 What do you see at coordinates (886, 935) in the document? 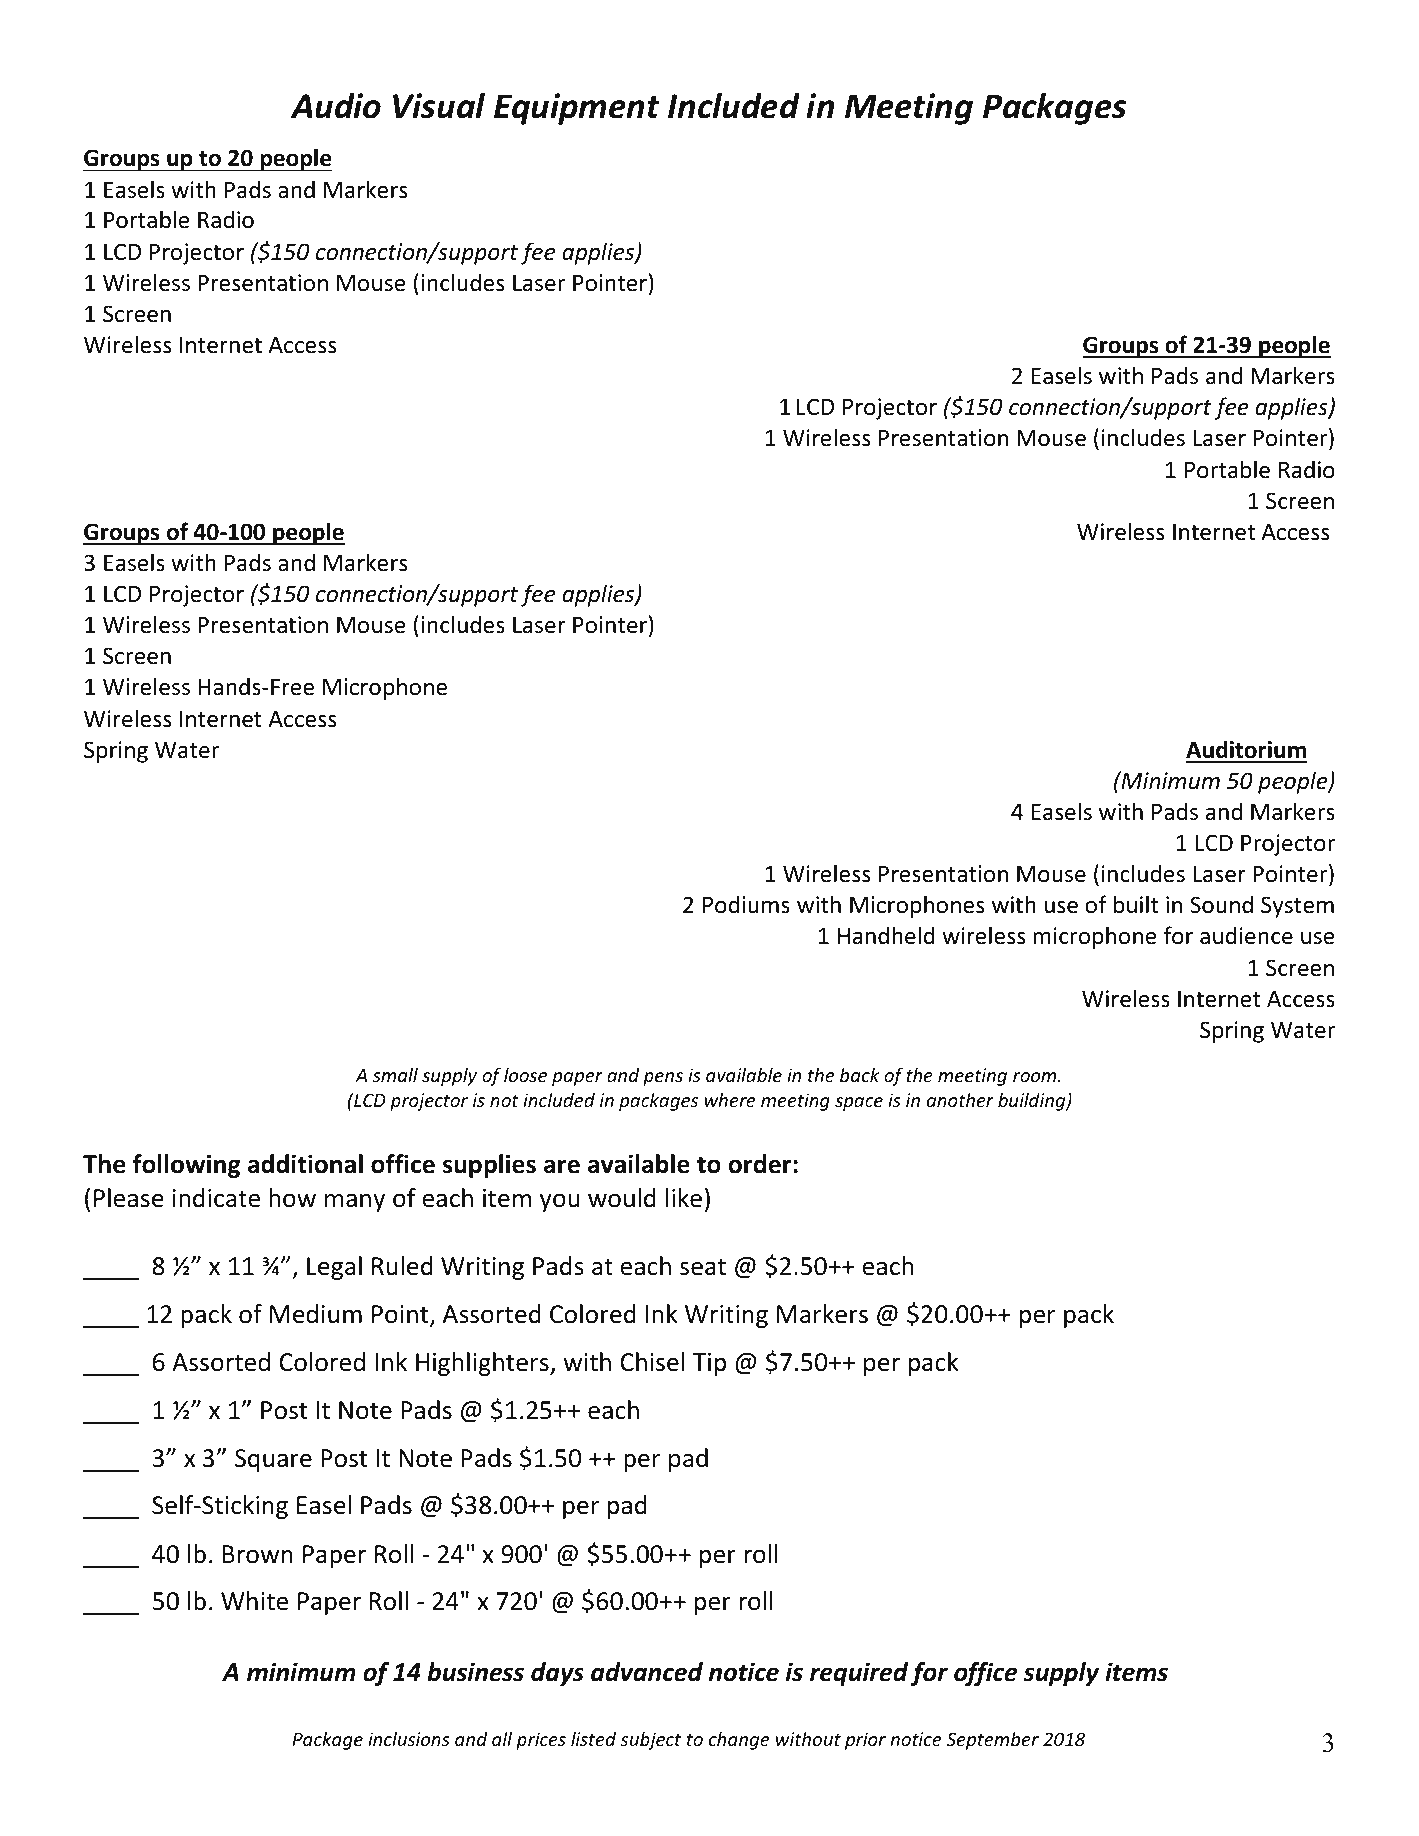
I see `Handheld` at bounding box center [886, 935].
